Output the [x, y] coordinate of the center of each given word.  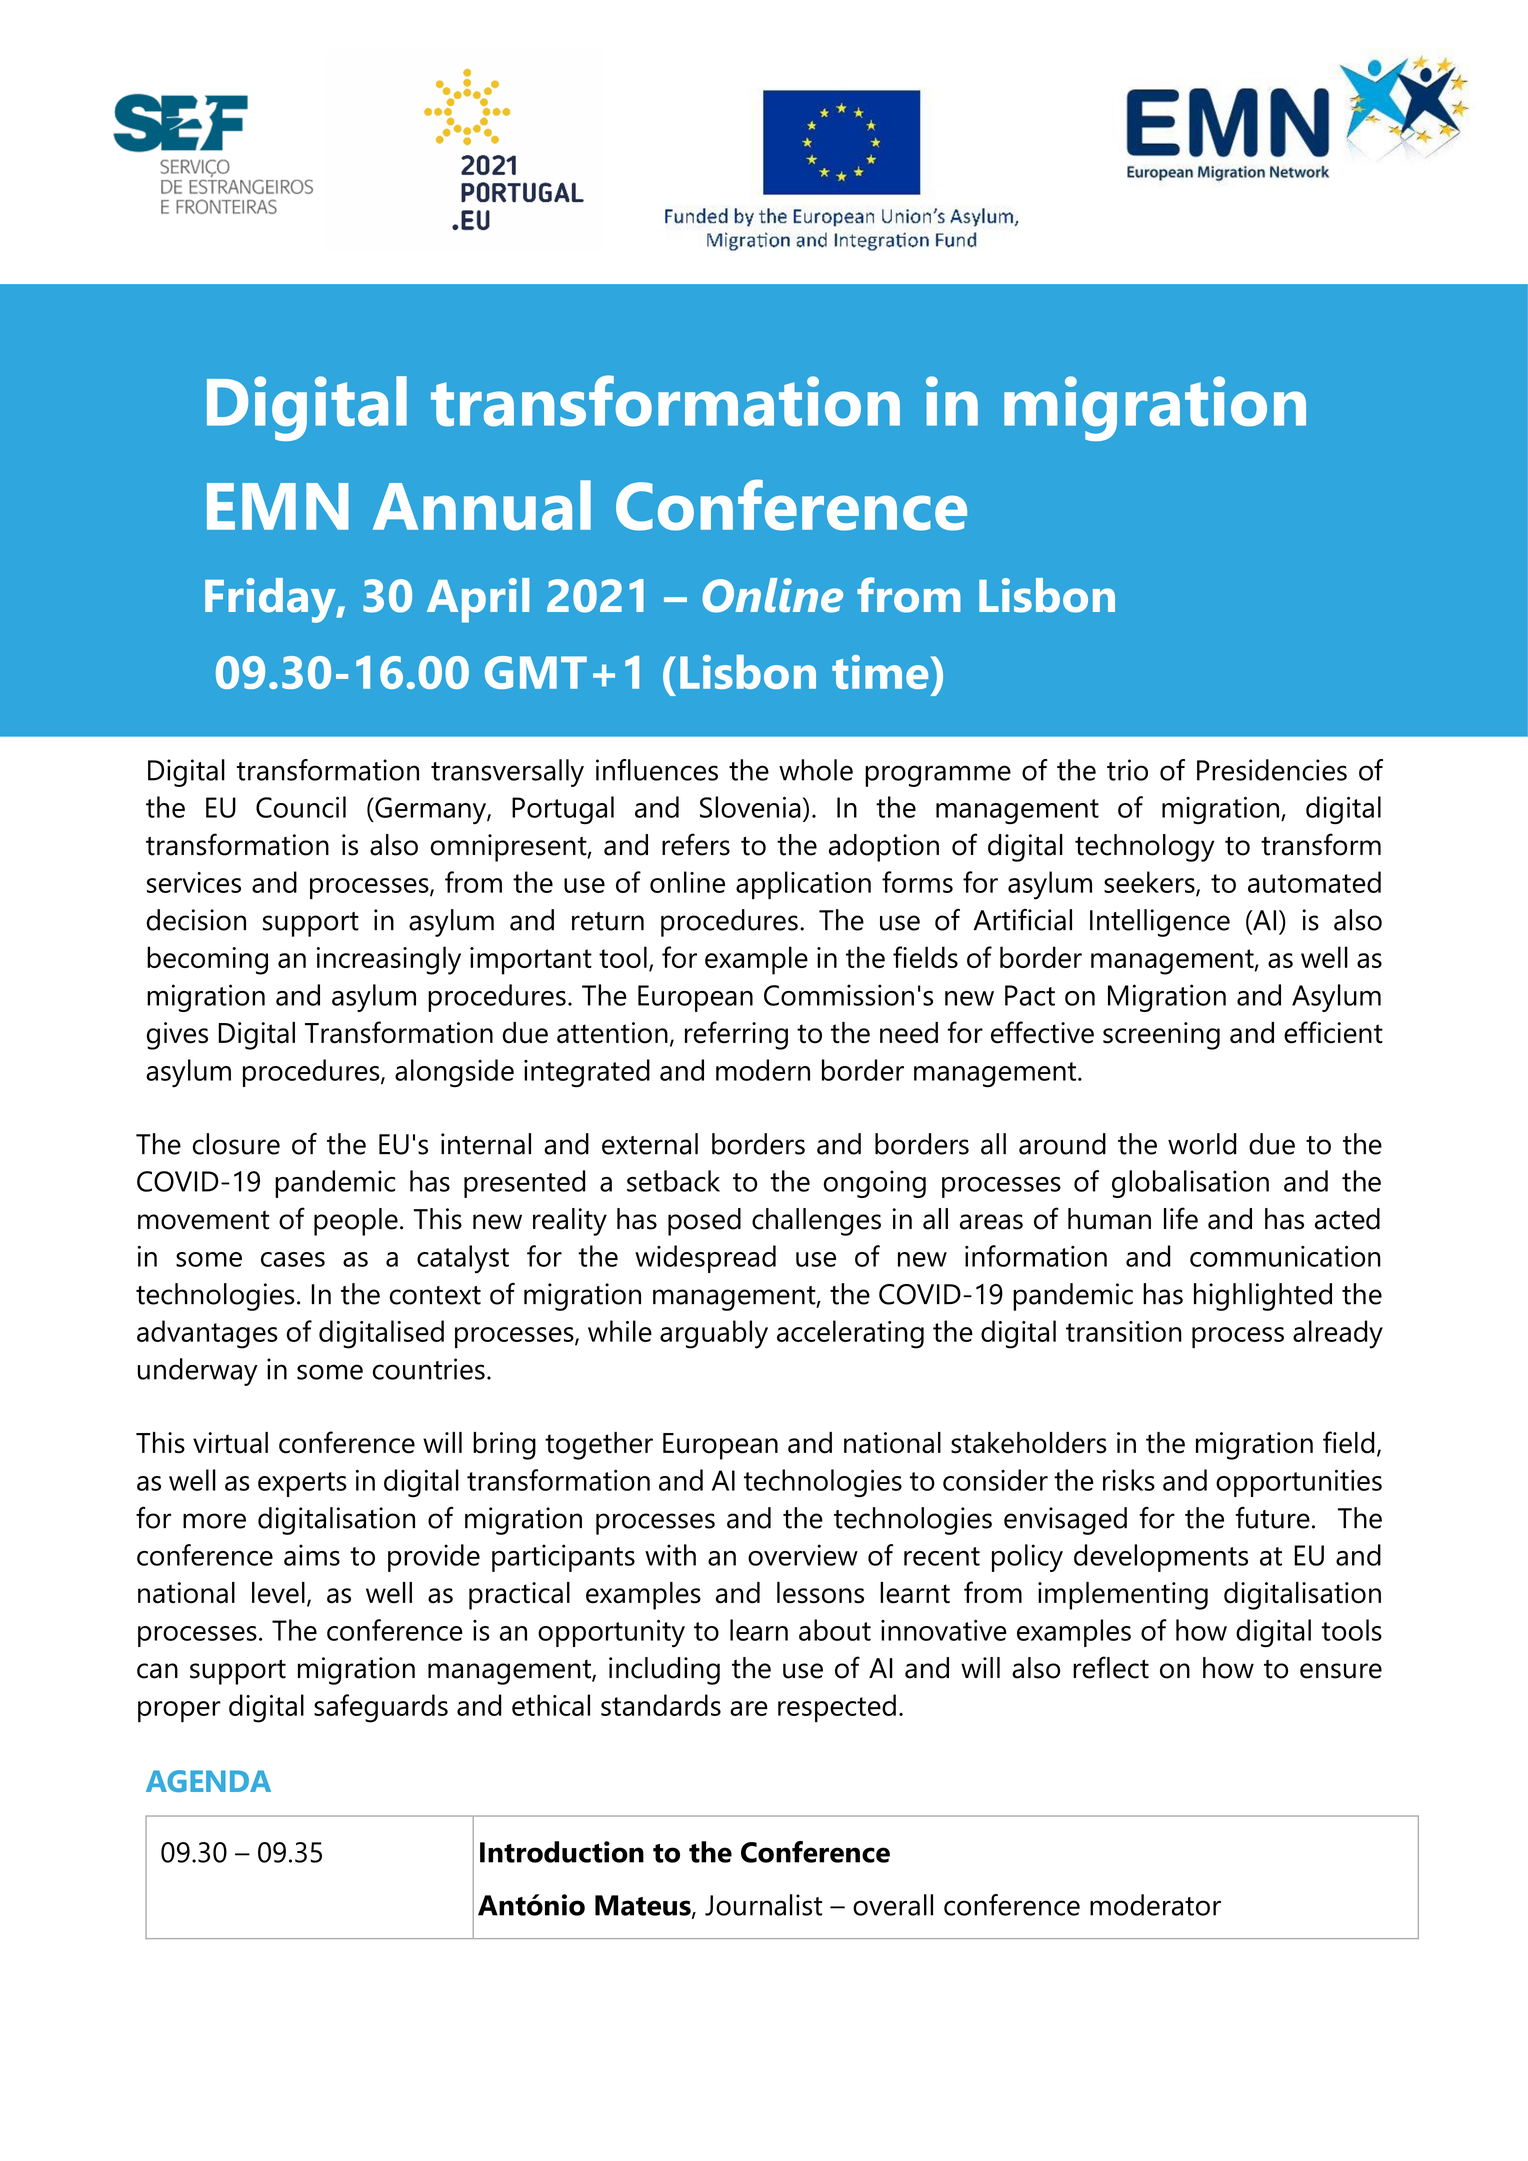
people [356, 1222]
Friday [271, 600]
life [1181, 1218]
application [803, 885]
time [880, 672]
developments [1161, 1558]
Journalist [763, 1905]
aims [312, 1555]
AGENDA [208, 1781]
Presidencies [1272, 770]
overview [803, 1555]
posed [704, 1222]
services [194, 882]
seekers [1150, 883]
